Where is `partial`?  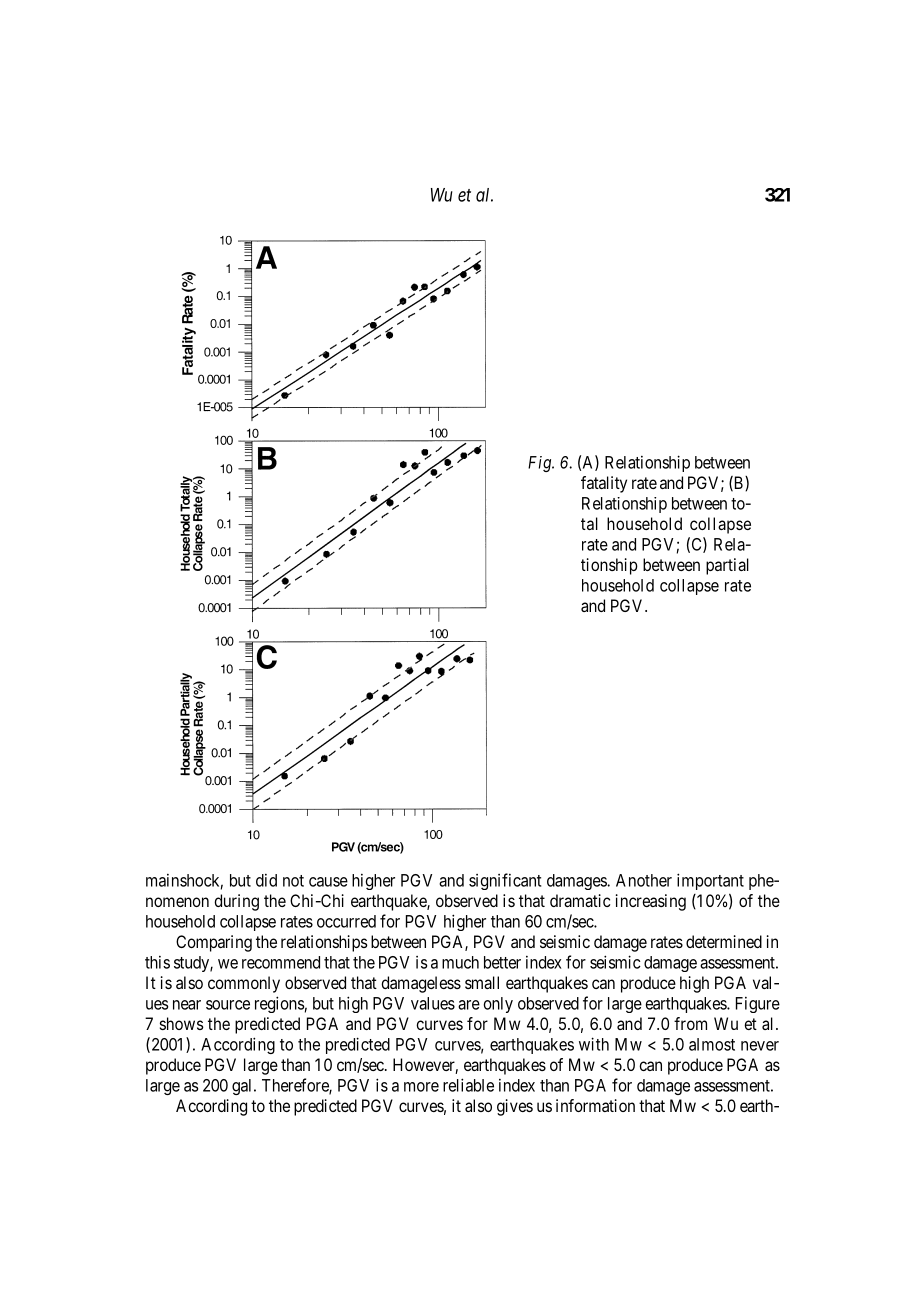
partial is located at coordinates (727, 566).
